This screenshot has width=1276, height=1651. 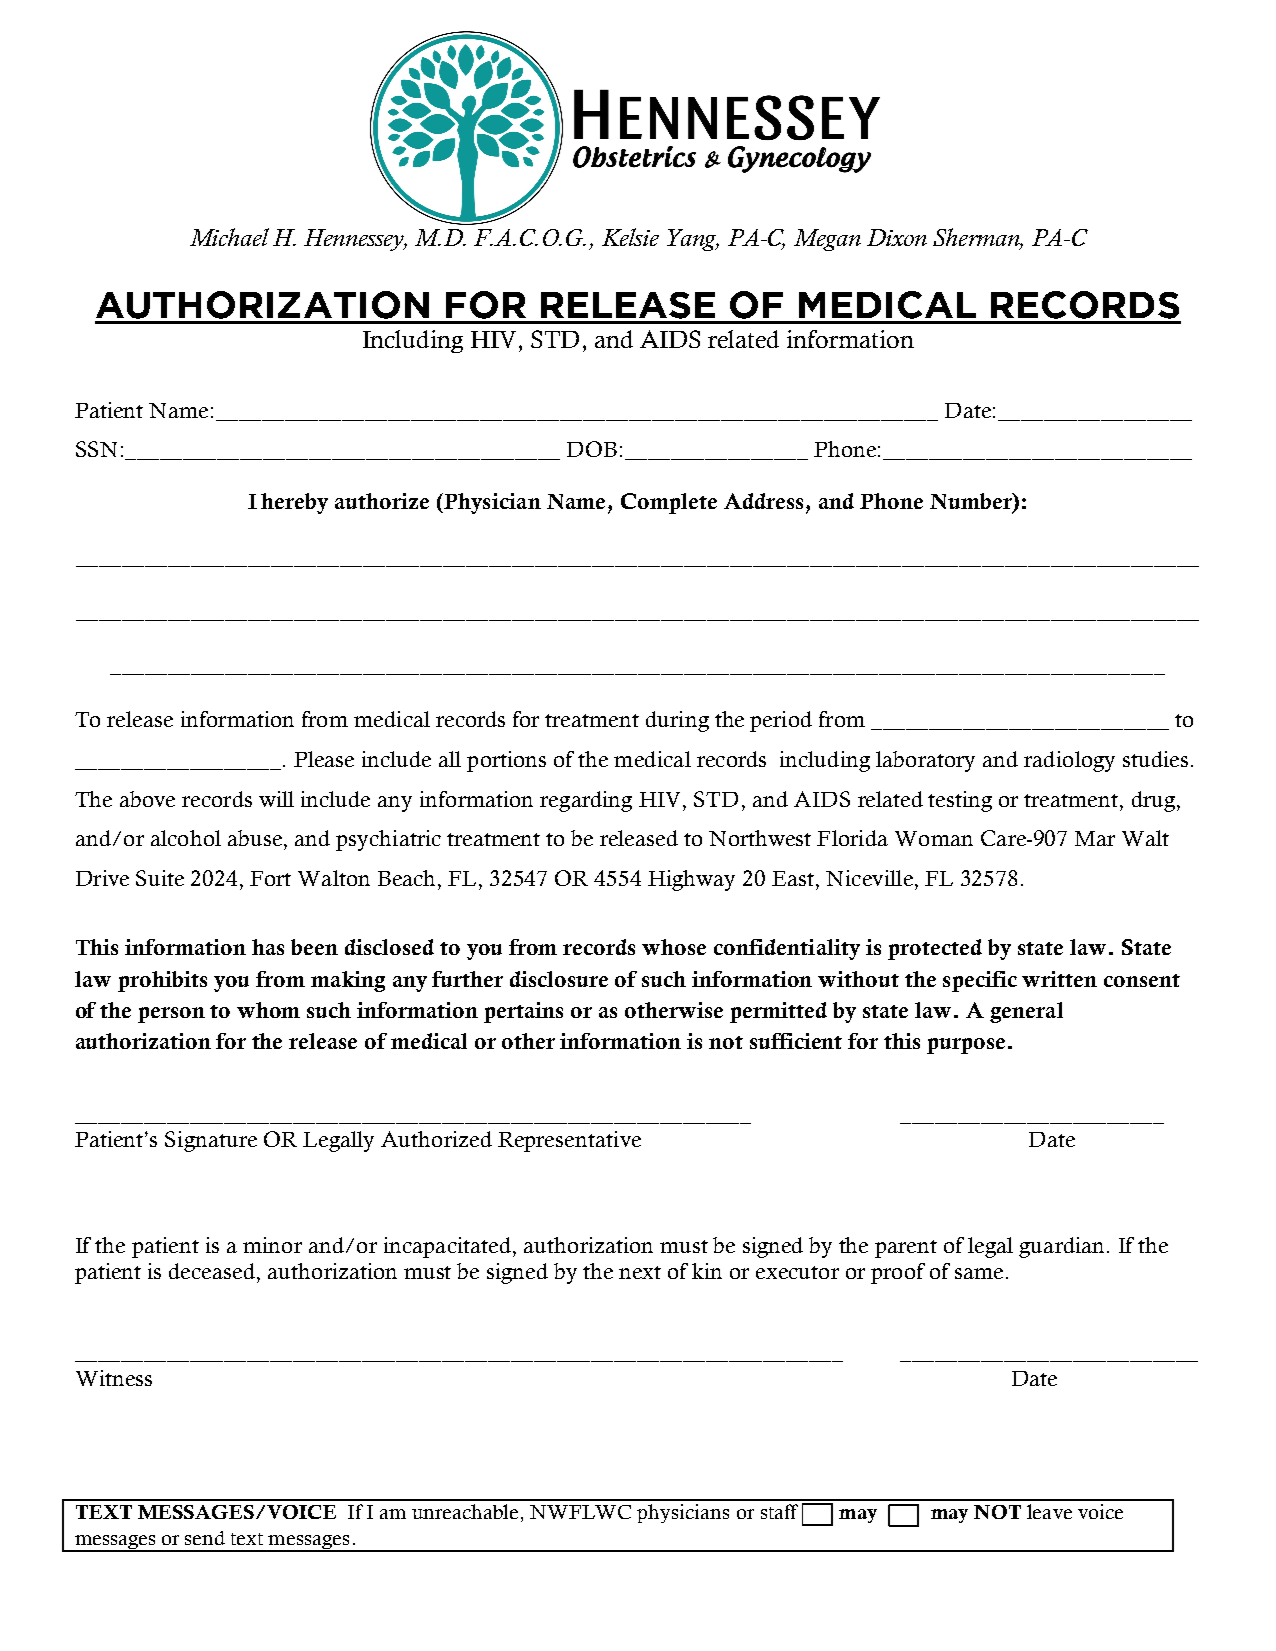 What do you see at coordinates (1049, 1511) in the screenshot?
I see `leave` at bounding box center [1049, 1511].
